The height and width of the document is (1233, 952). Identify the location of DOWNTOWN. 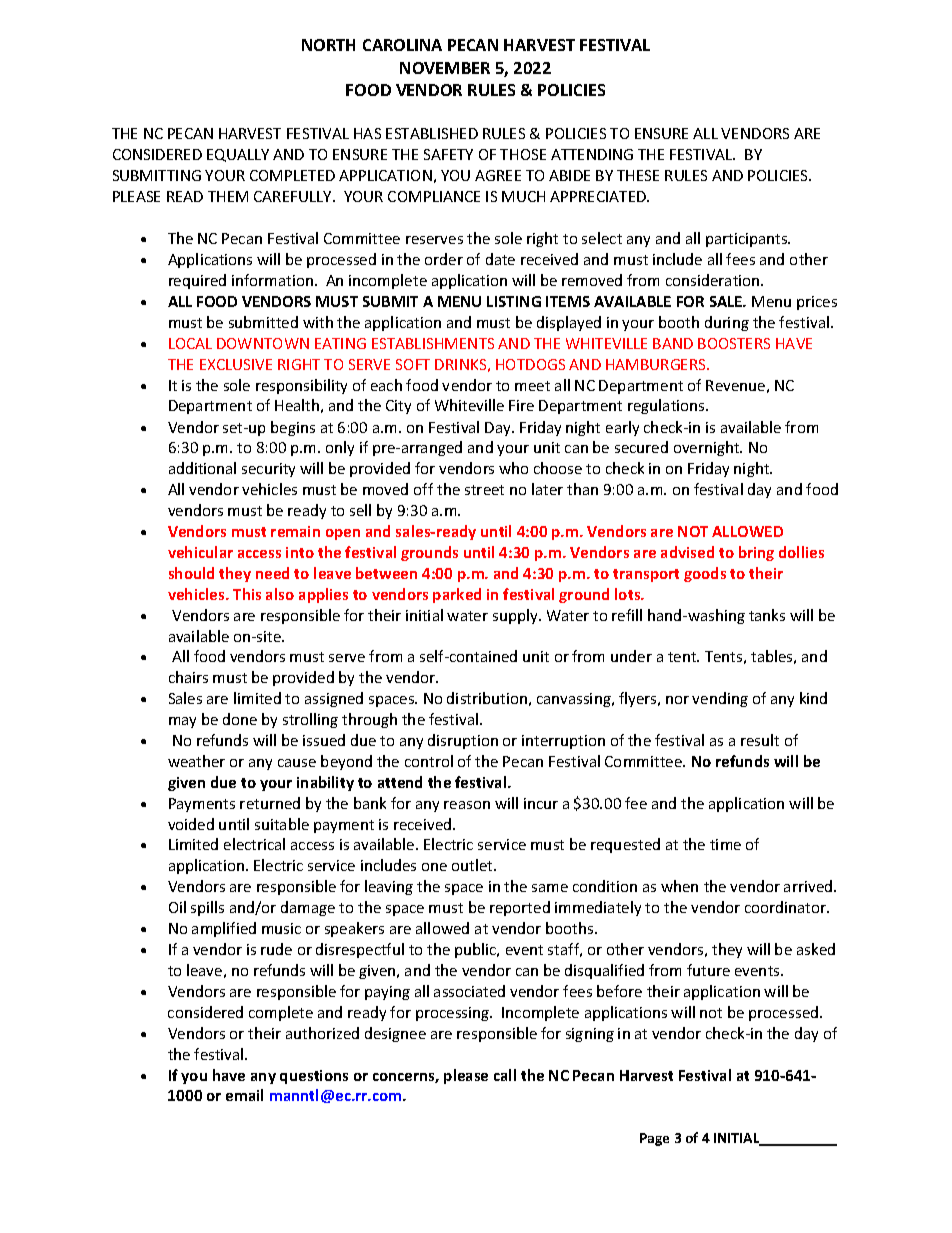
(263, 343).
